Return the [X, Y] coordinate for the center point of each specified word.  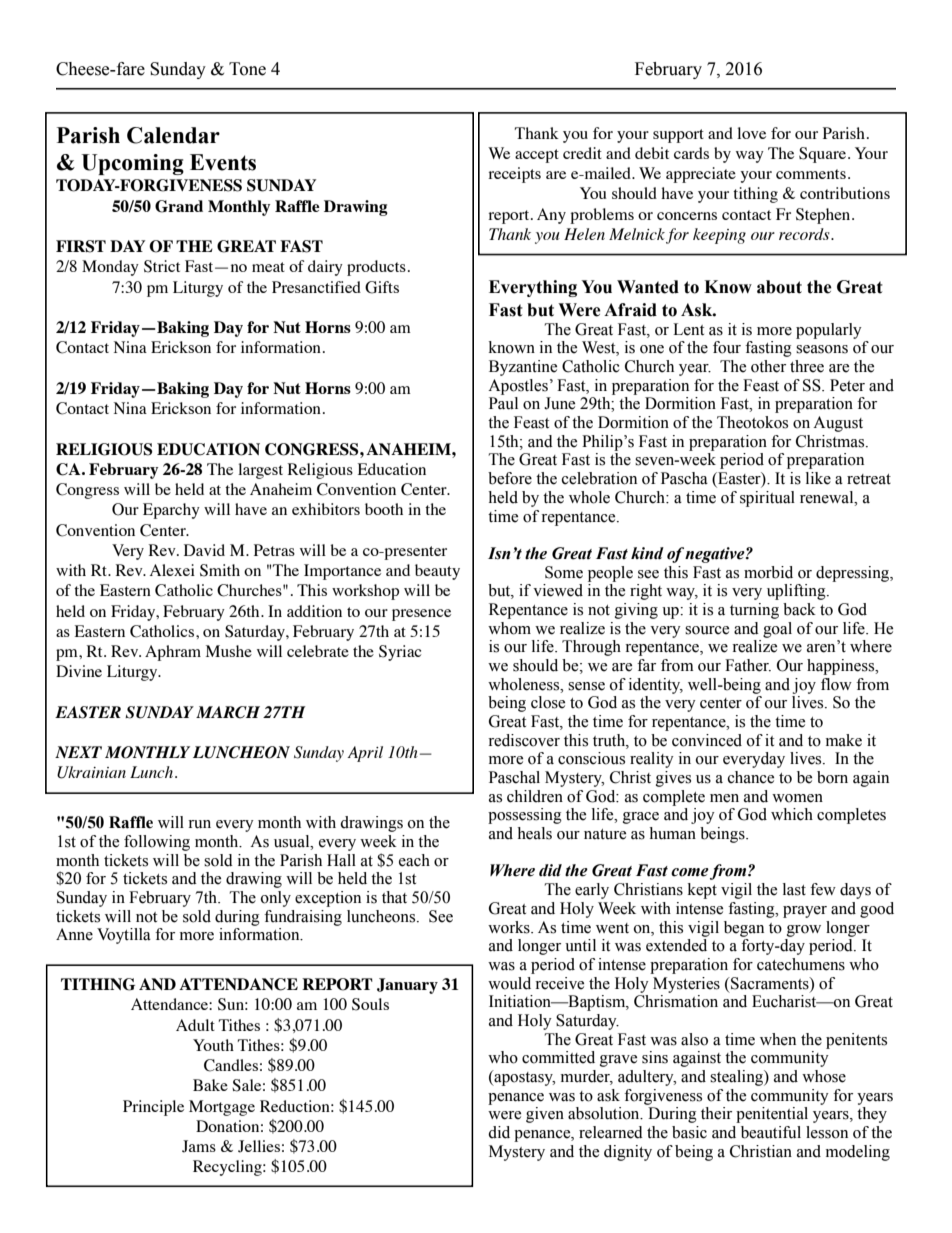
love [751, 133]
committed [558, 1057]
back [799, 609]
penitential [772, 1115]
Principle [153, 1108]
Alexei [172, 570]
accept [537, 156]
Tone [247, 69]
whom [509, 628]
